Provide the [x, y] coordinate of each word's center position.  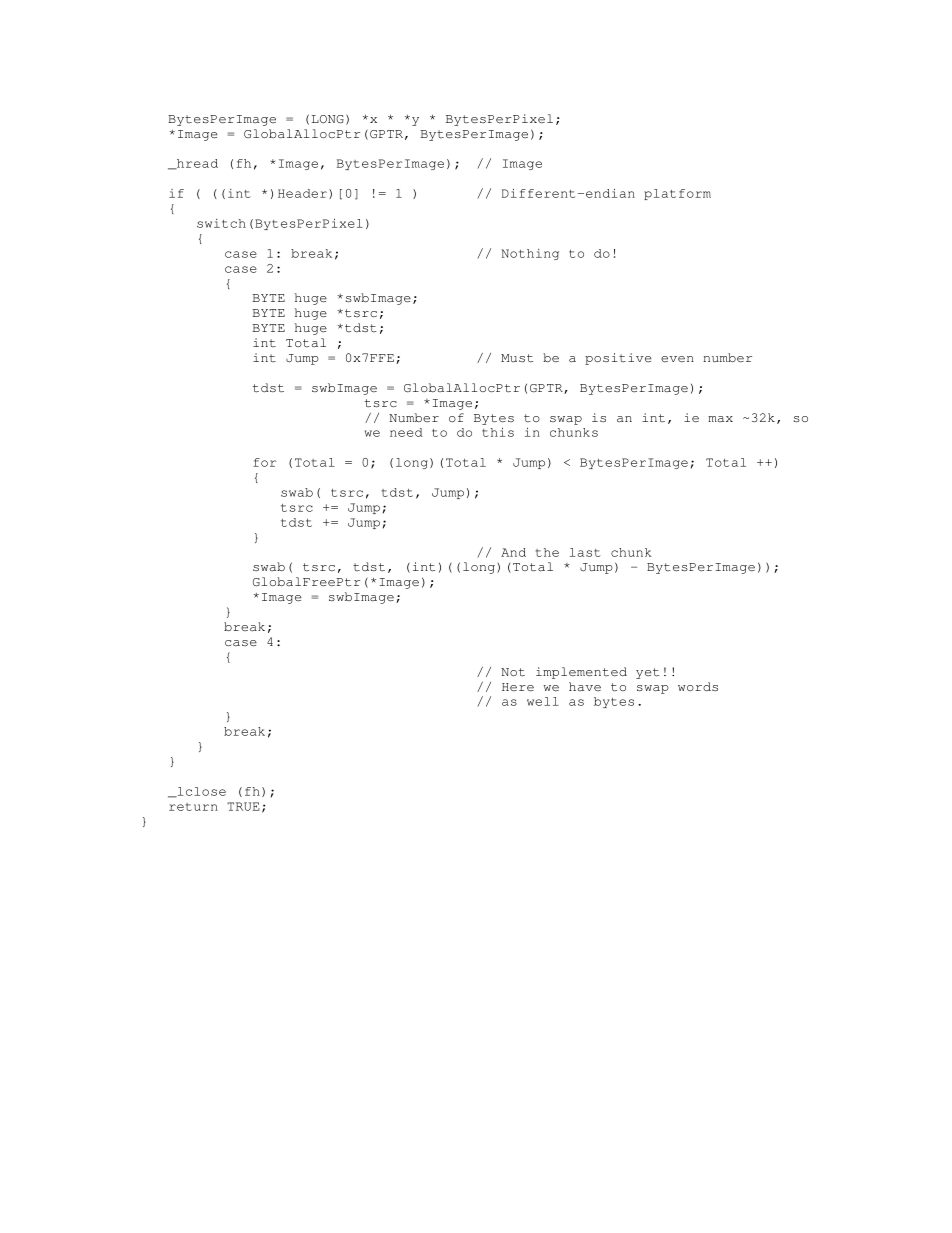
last [585, 552]
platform [677, 194]
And [513, 552]
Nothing [530, 254]
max [720, 419]
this [498, 432]
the [547, 552]
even [677, 359]
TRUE [243, 806]
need [406, 432]
